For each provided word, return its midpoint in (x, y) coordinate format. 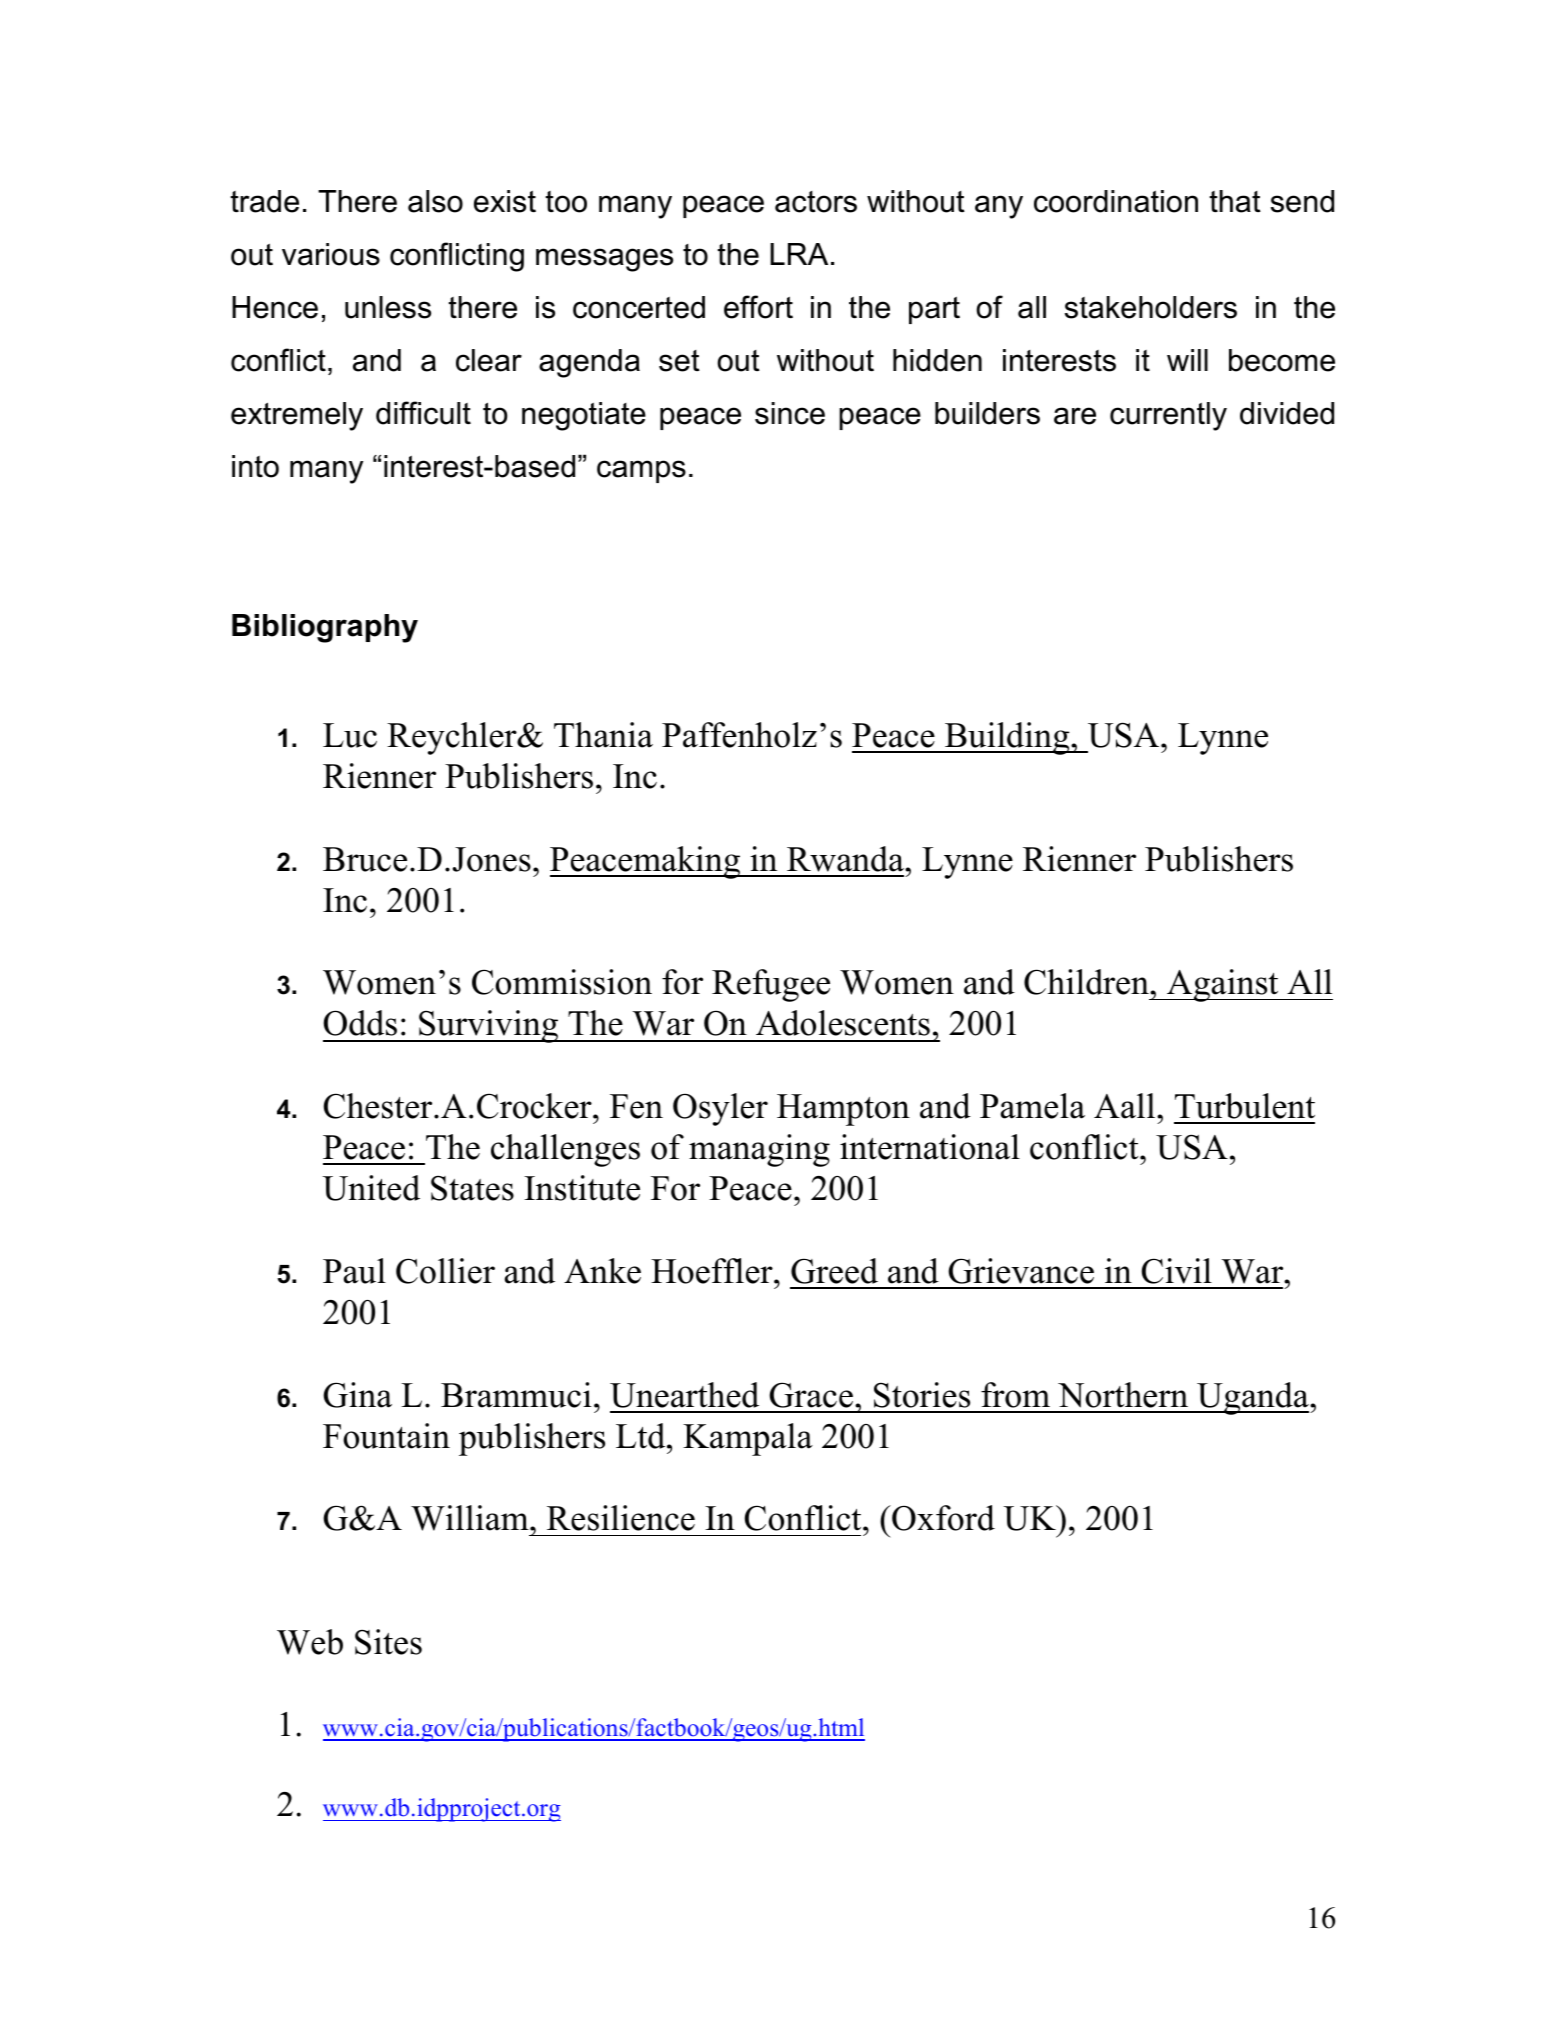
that (1235, 201)
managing (759, 1150)
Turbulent (1245, 1106)
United (371, 1188)
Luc (350, 735)
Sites (388, 1642)
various (331, 254)
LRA (799, 254)
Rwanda (846, 859)
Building (1007, 738)
